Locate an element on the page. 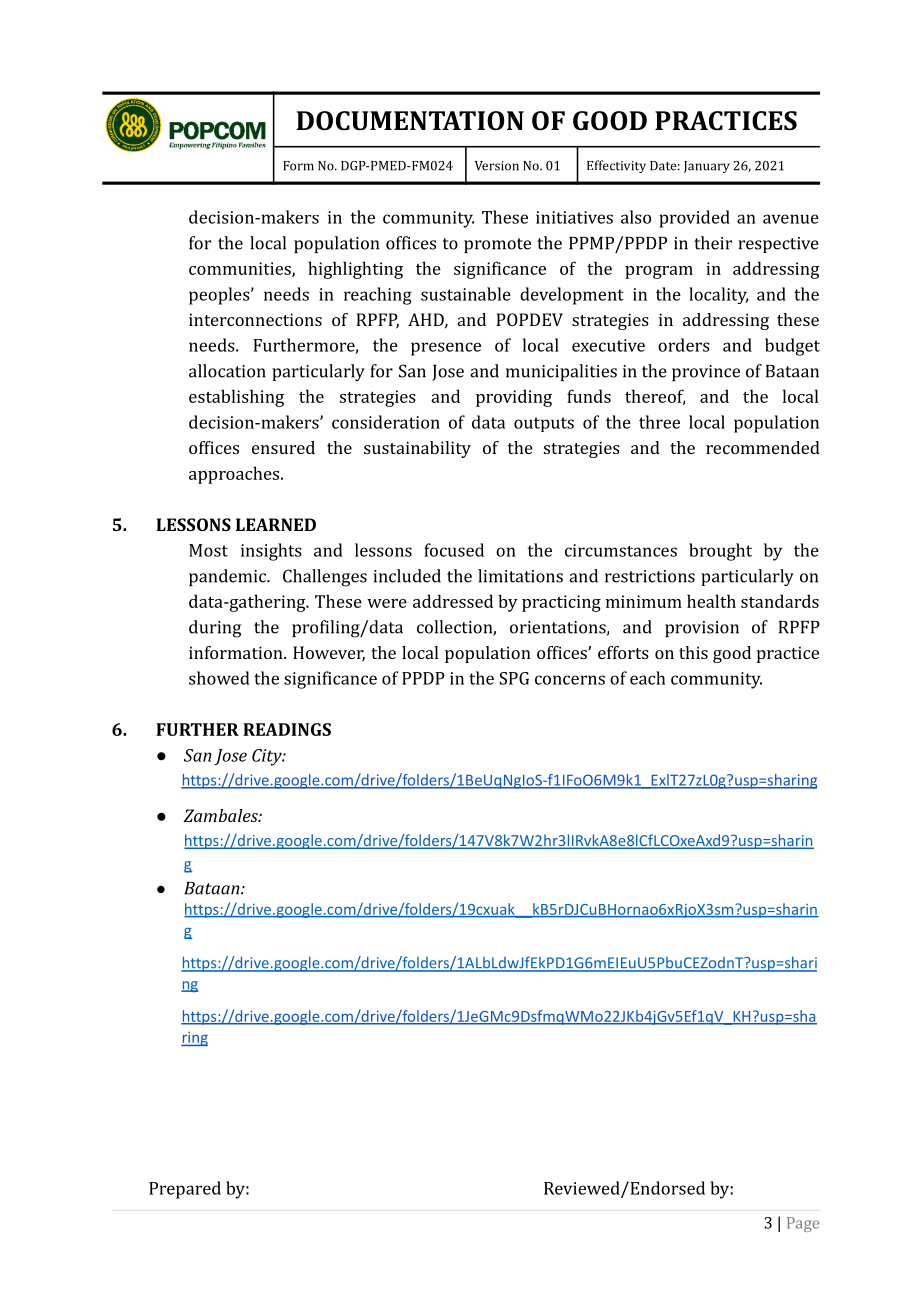  communities is located at coordinates (241, 269).
